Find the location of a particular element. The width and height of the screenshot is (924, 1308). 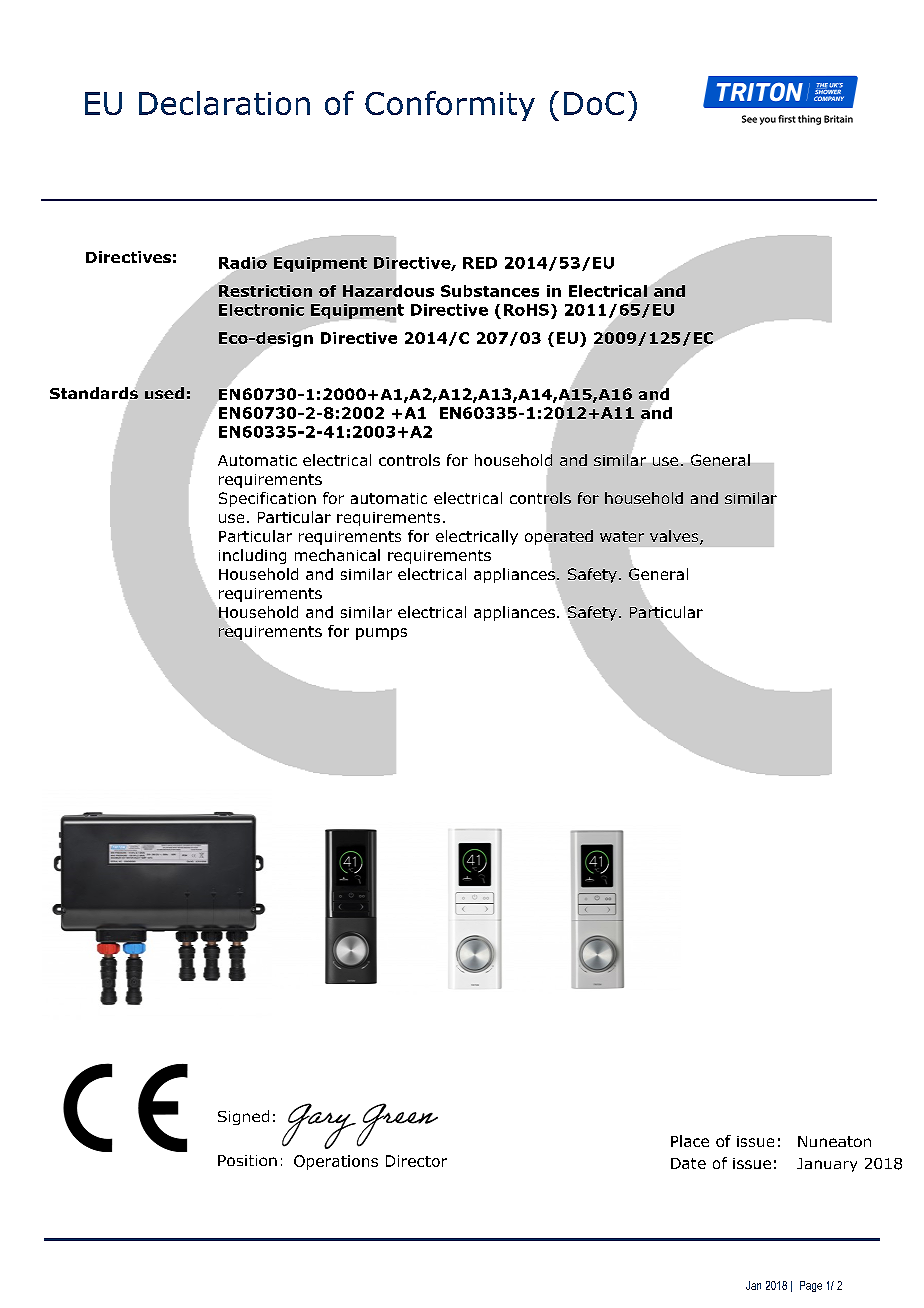

Place is located at coordinates (690, 1141).
